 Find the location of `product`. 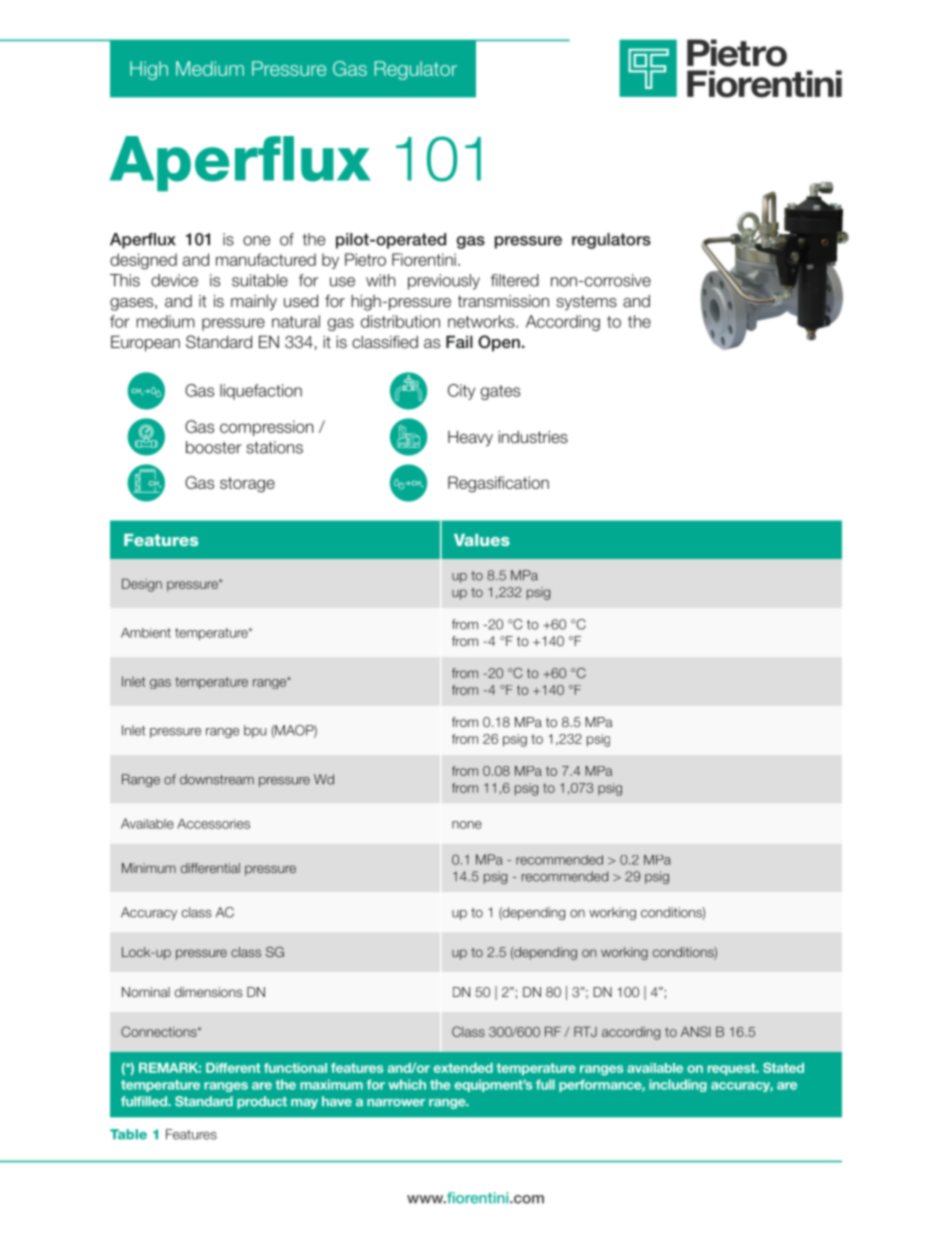

product is located at coordinates (262, 1102).
